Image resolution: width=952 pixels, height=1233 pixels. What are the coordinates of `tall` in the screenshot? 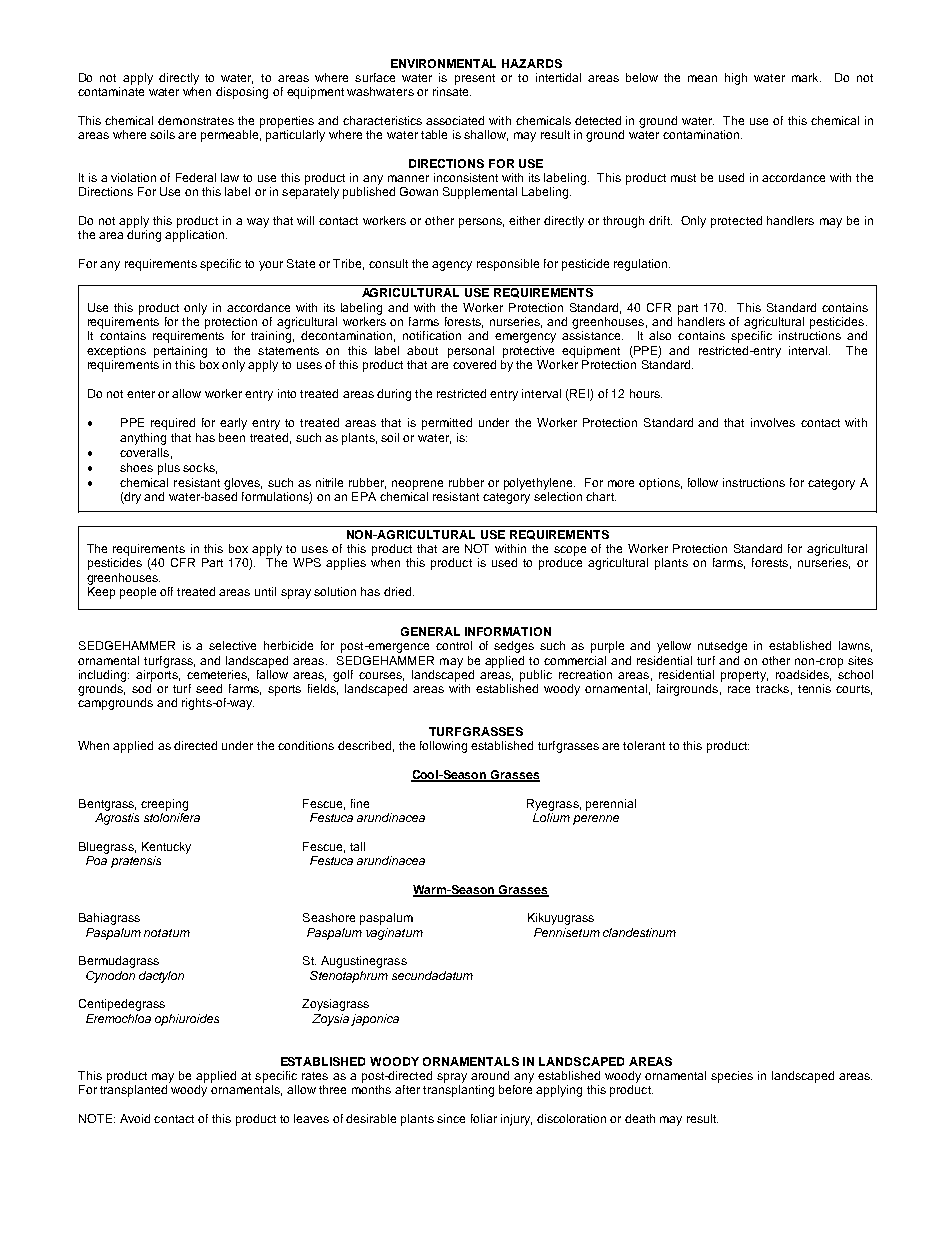 It's located at (357, 846).
